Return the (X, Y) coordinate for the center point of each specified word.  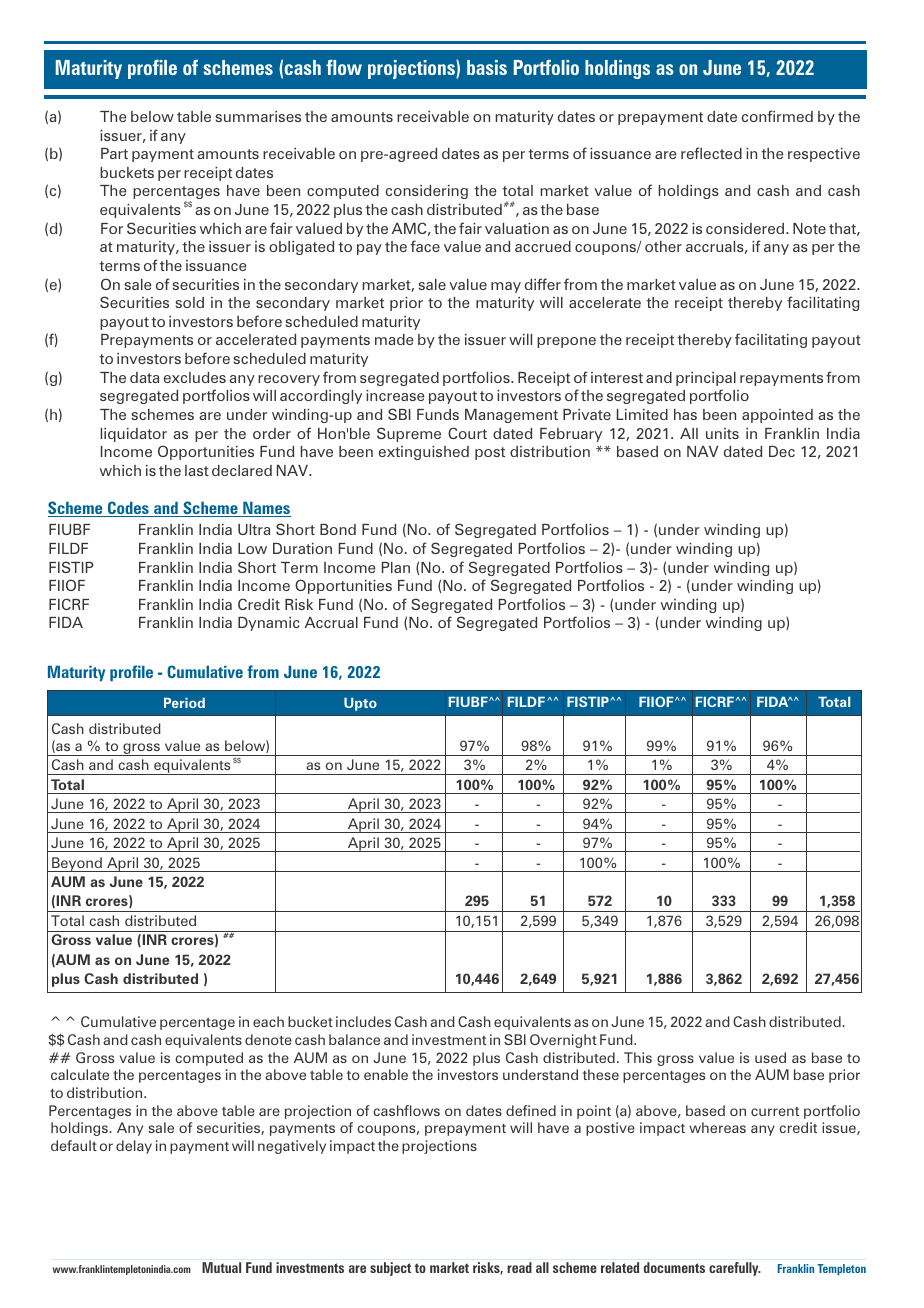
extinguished (424, 453)
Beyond (77, 864)
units (722, 433)
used (770, 1057)
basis (487, 67)
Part (114, 153)
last (197, 470)
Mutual (221, 1267)
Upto (360, 704)
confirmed (777, 116)
